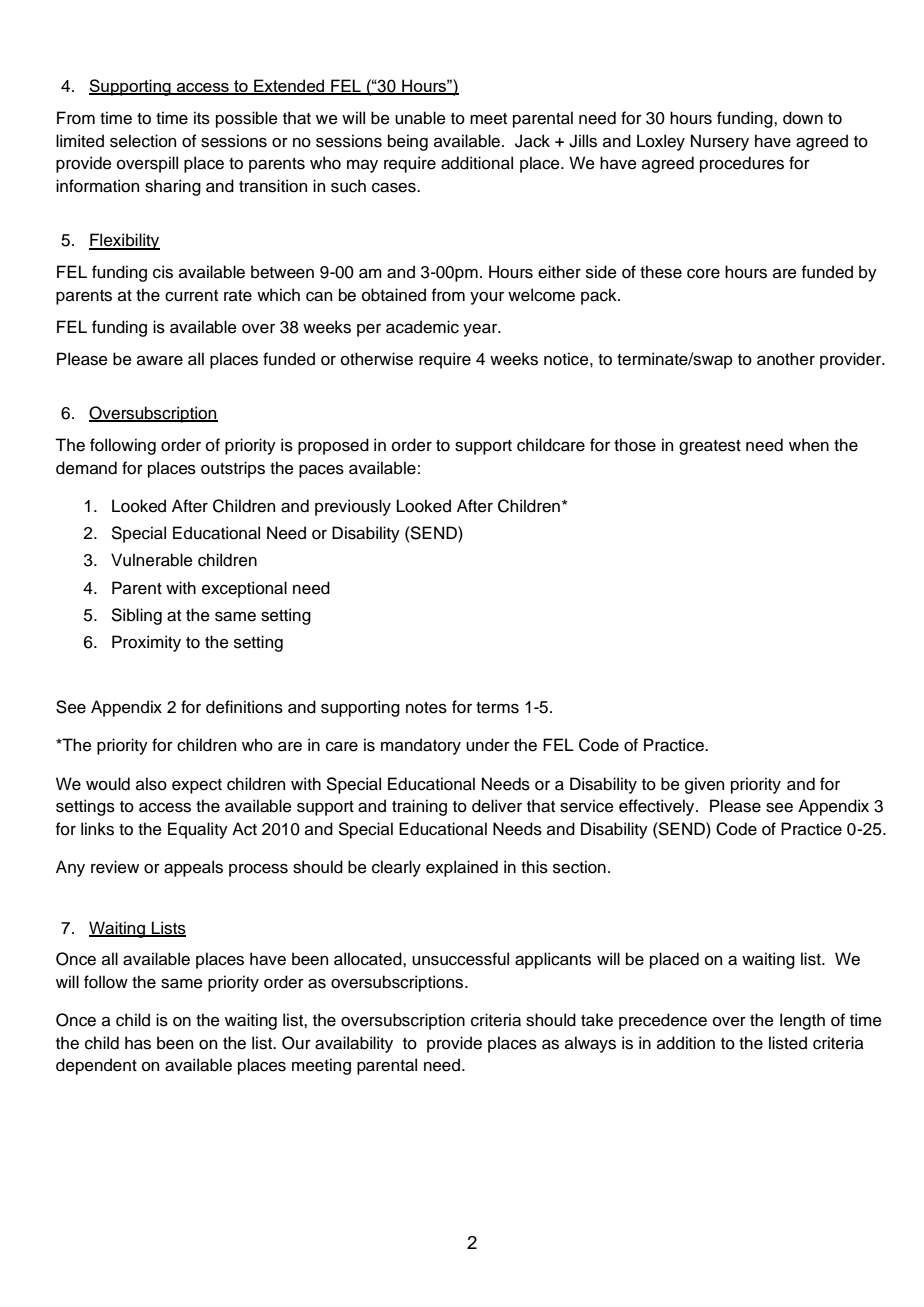 The width and height of the screenshot is (924, 1307). Describe the element at coordinates (354, 1044) in the screenshot. I see `availability` at that location.
